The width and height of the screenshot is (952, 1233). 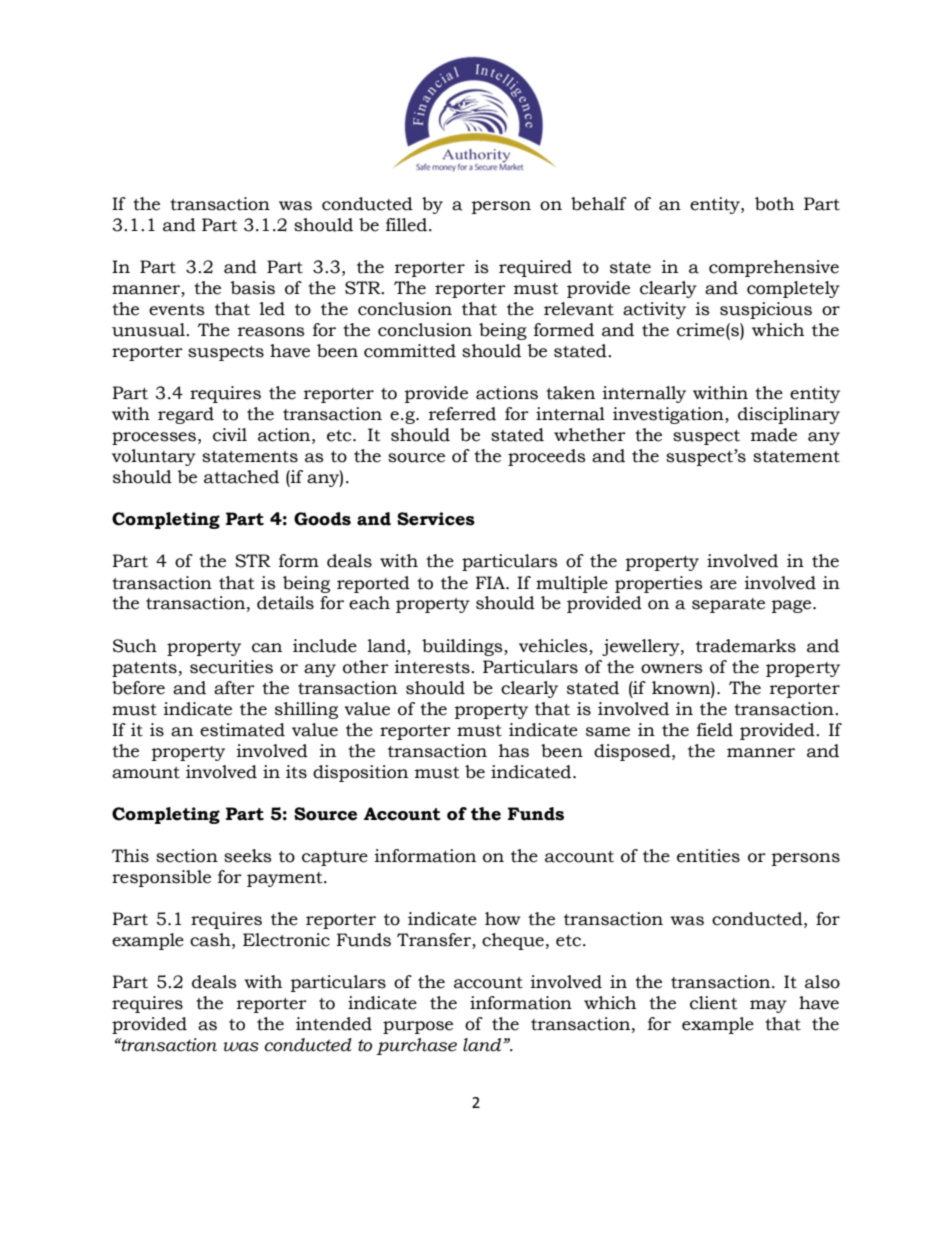 I want to click on intended, so click(x=334, y=1024).
